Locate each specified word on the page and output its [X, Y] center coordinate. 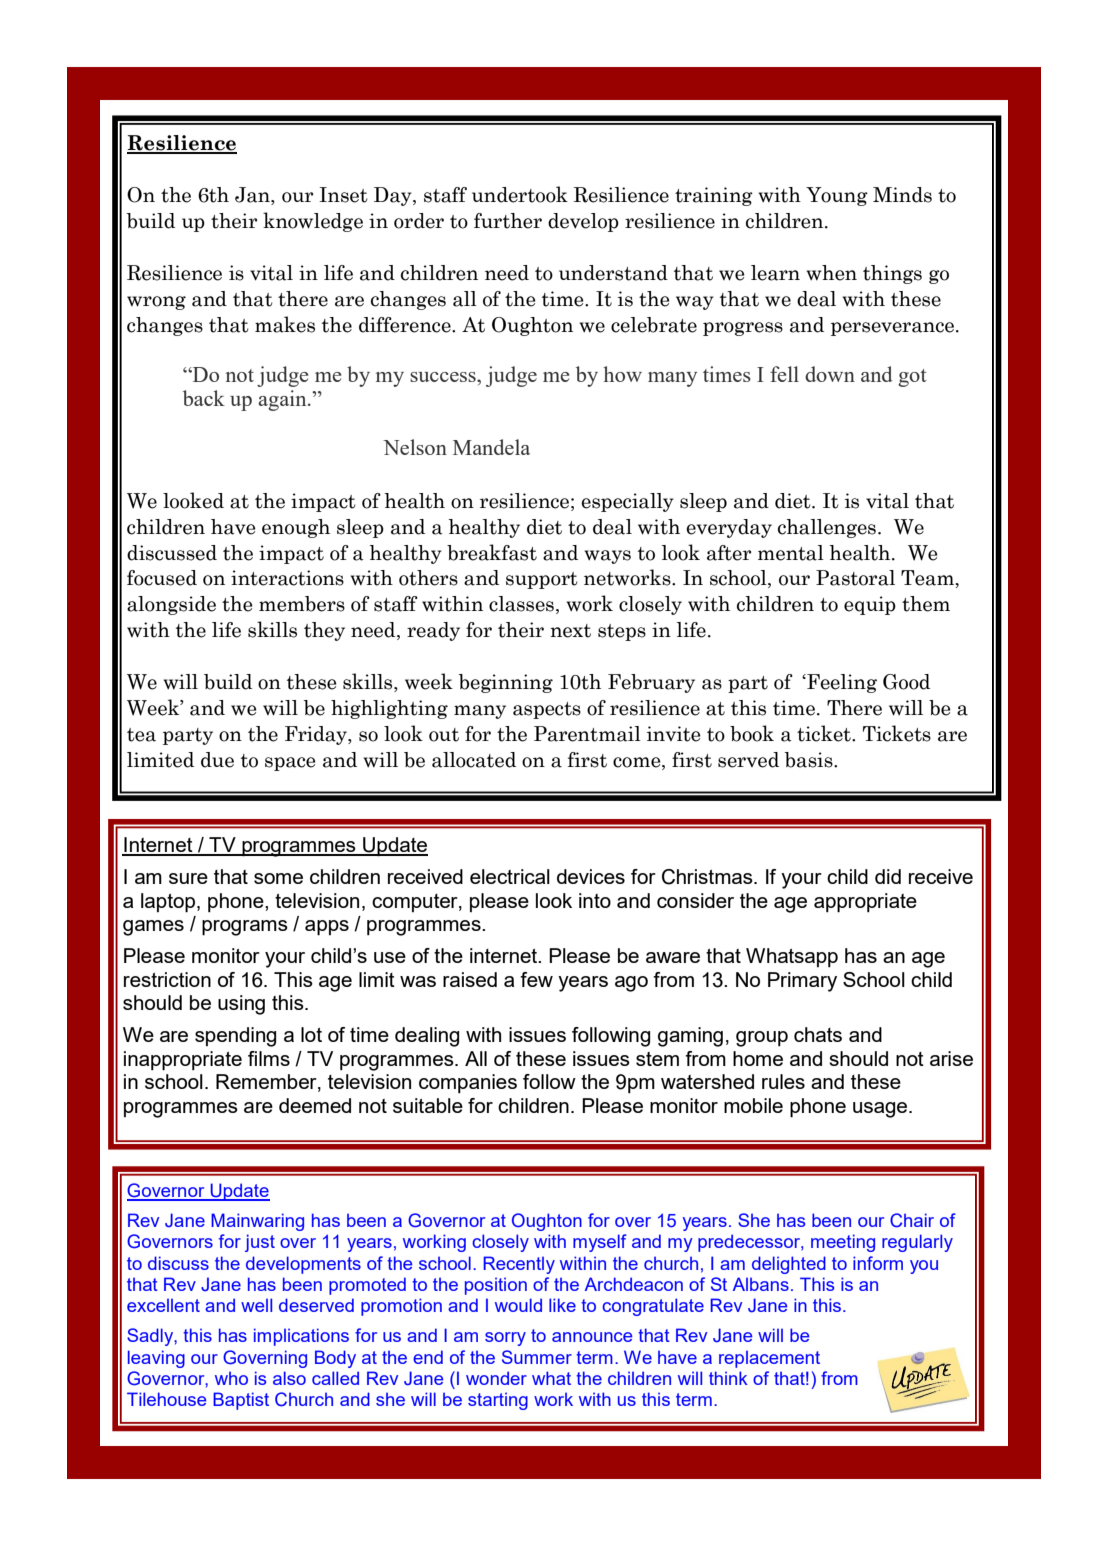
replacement [769, 1359]
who [231, 1378]
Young [837, 196]
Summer [537, 1357]
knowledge [313, 222]
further [508, 221]
